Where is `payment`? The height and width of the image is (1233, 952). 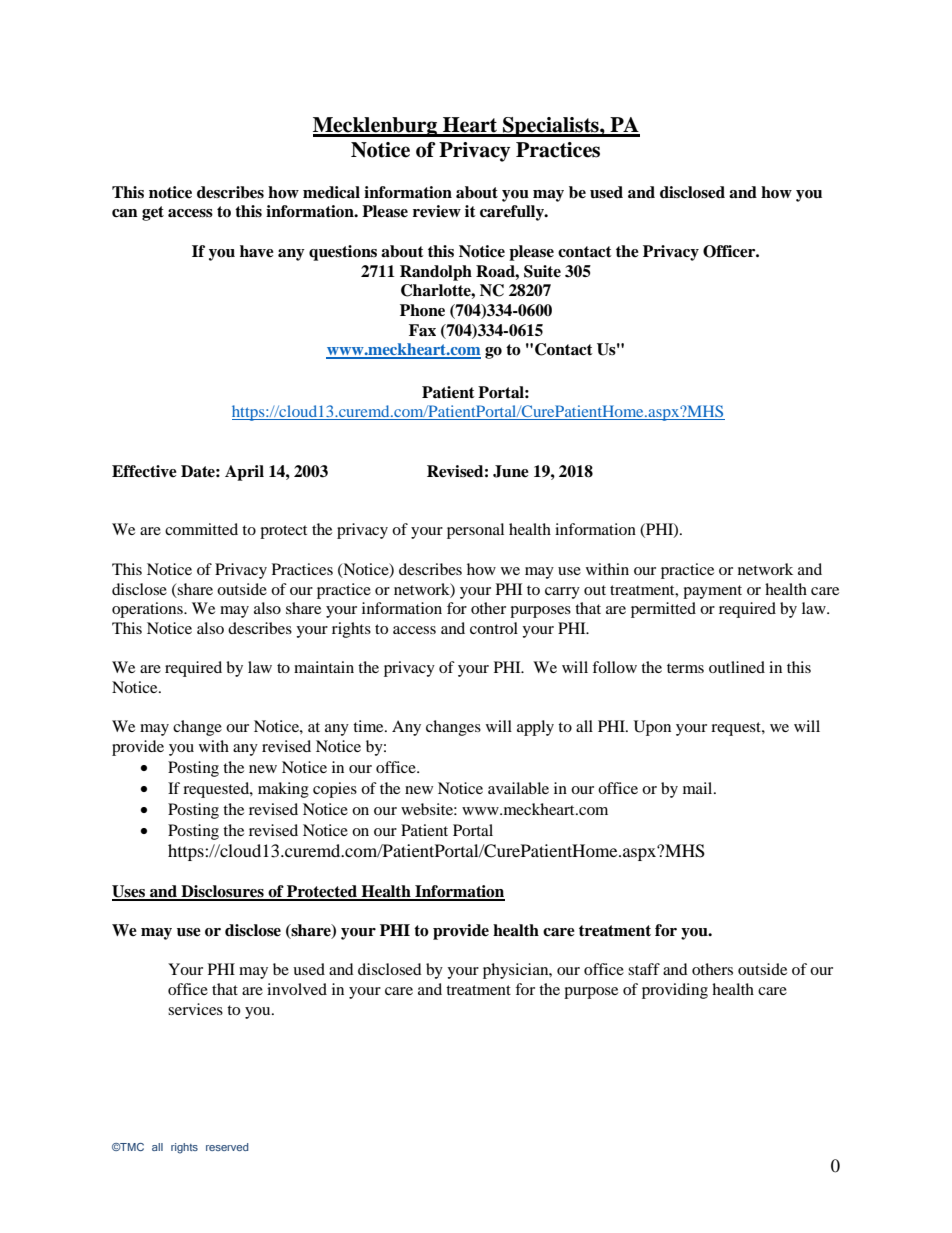 payment is located at coordinates (712, 592).
